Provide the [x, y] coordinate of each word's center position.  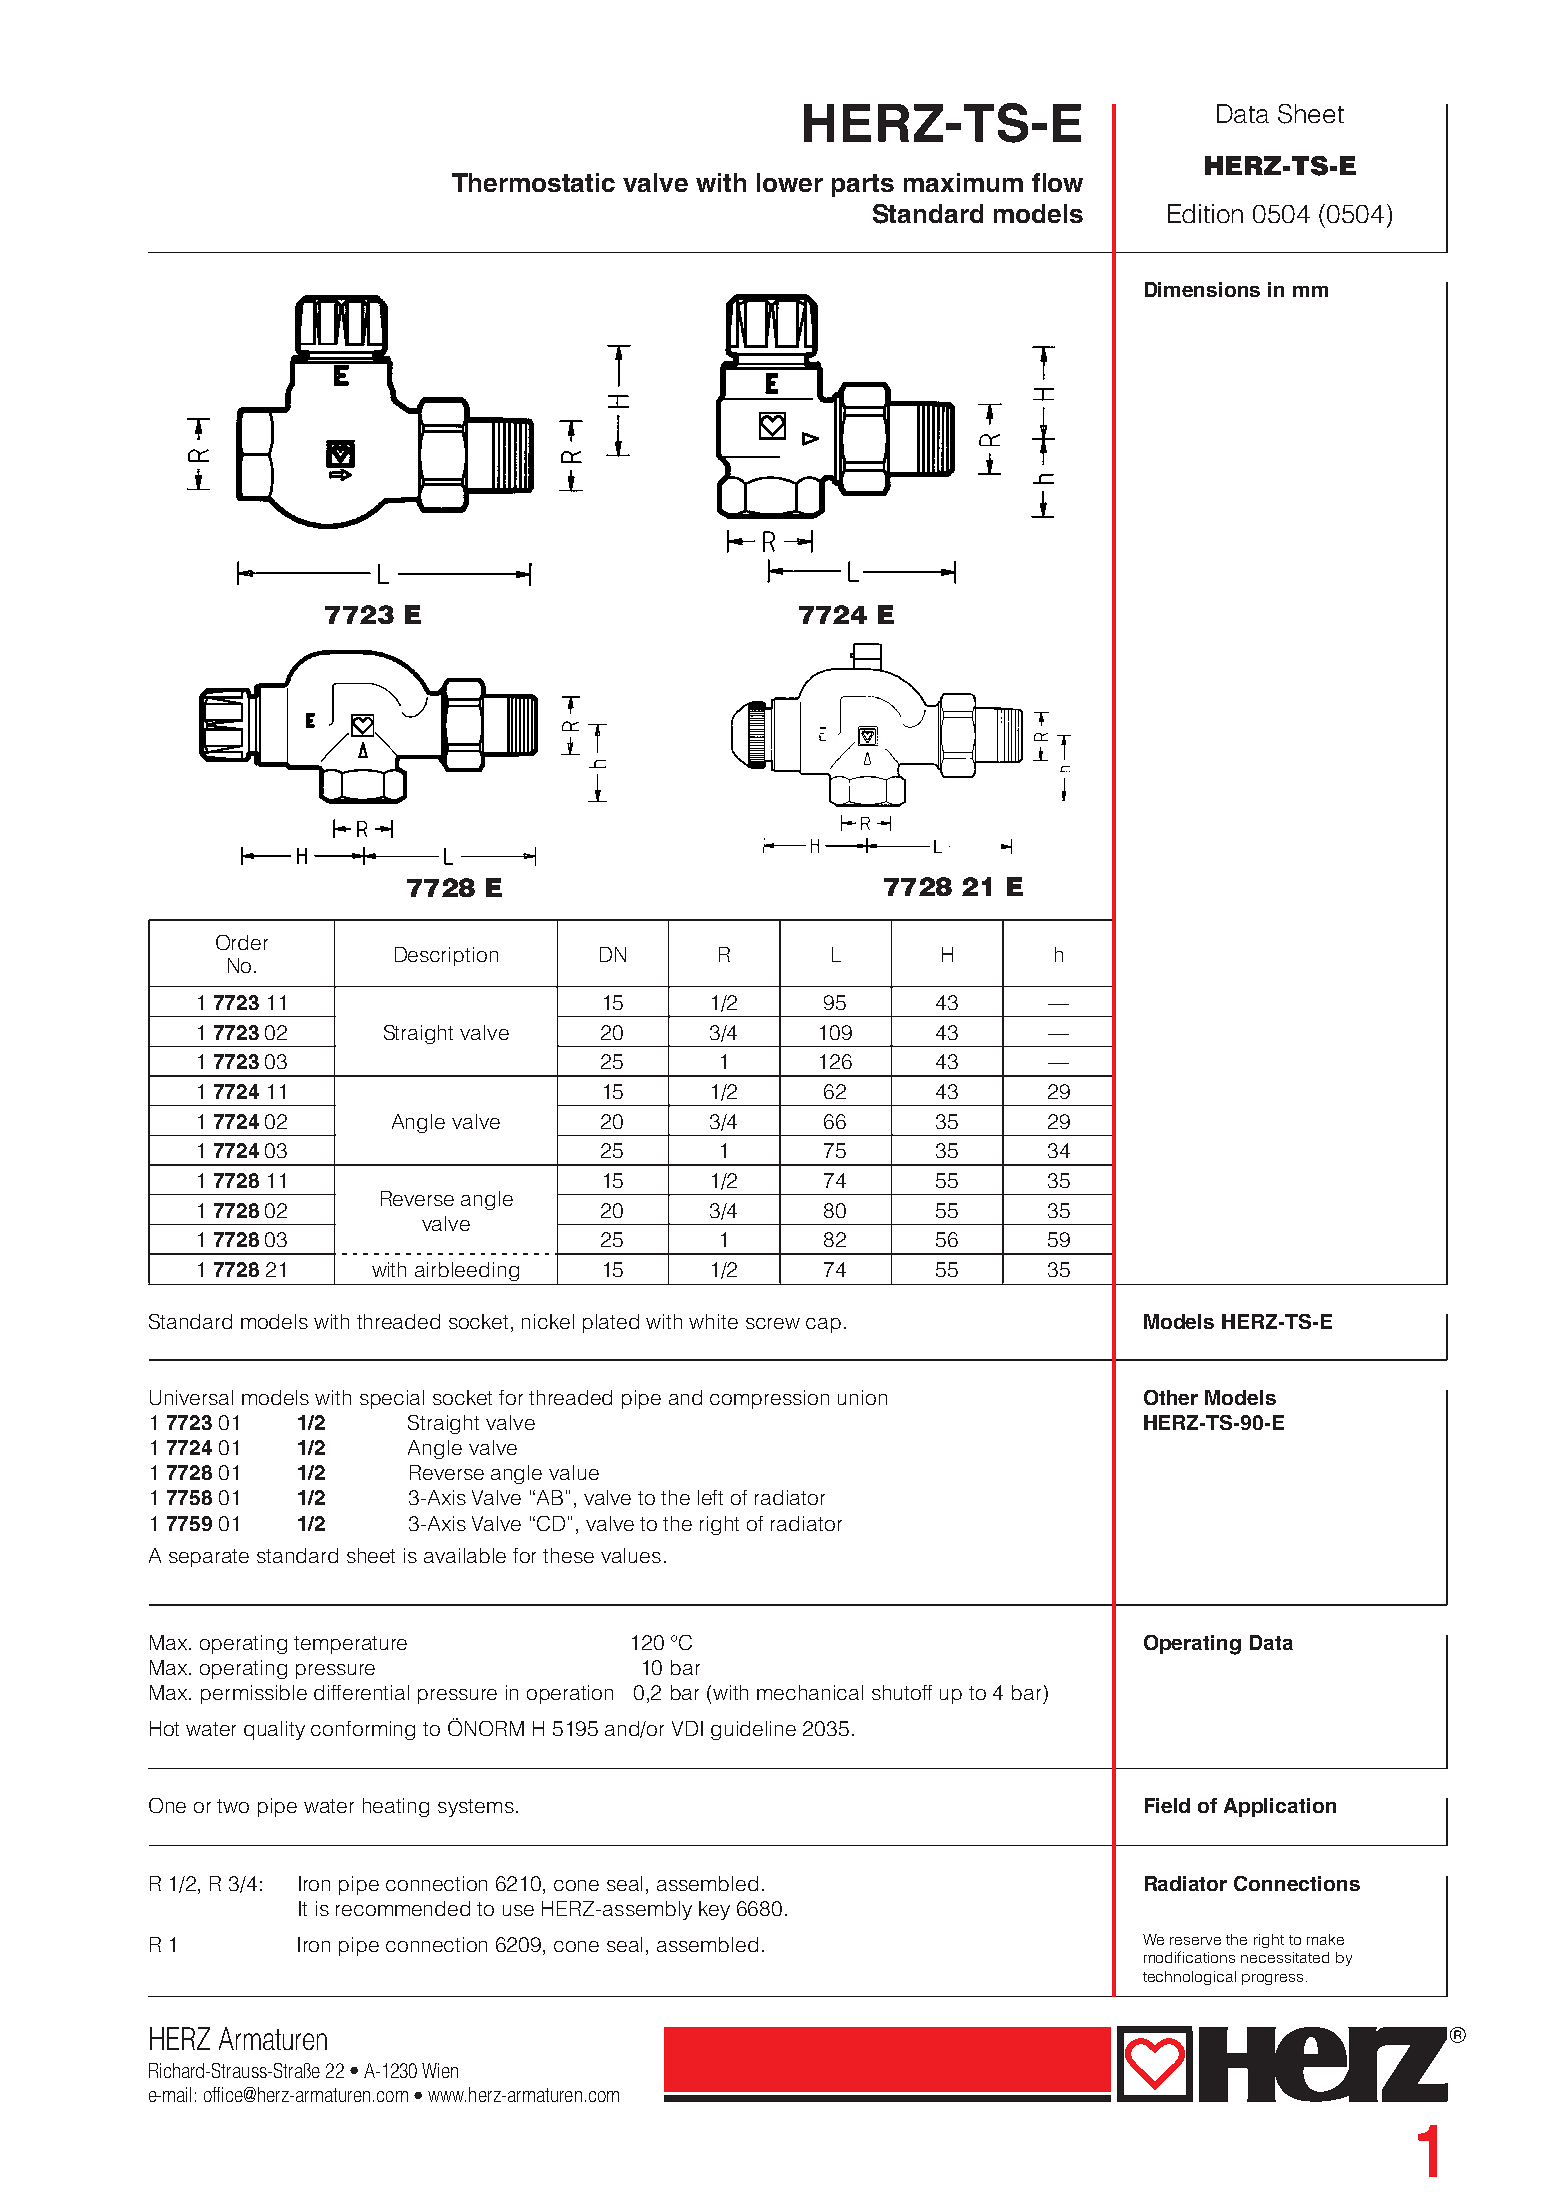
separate [209, 1558]
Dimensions [1202, 289]
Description [446, 956]
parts [863, 185]
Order [242, 942]
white [713, 1321]
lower [790, 182]
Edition [1205, 213]
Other [1171, 1397]
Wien [440, 2070]
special [392, 1399]
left [710, 1497]
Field [1167, 1805]
